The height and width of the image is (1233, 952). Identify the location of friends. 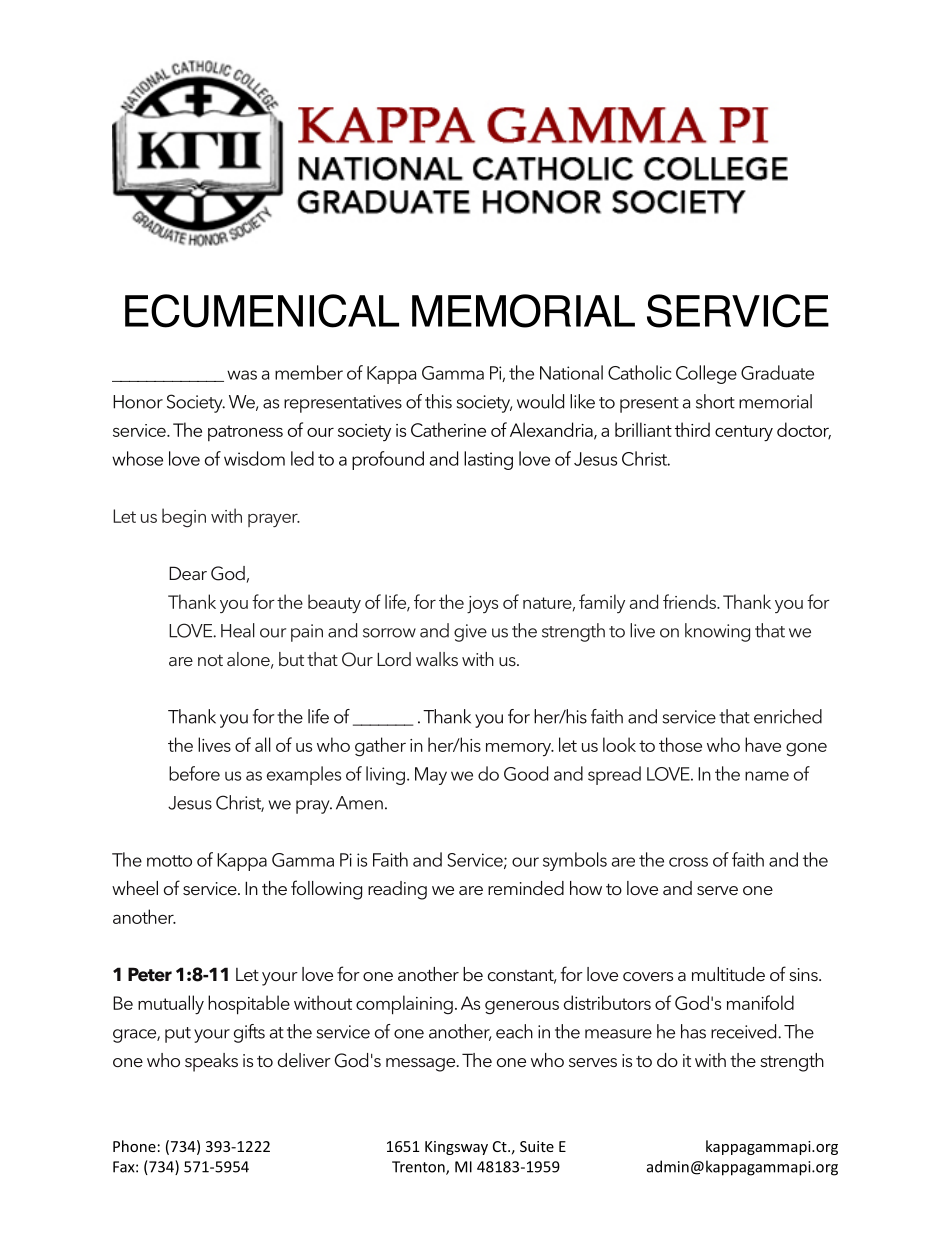
(691, 601).
